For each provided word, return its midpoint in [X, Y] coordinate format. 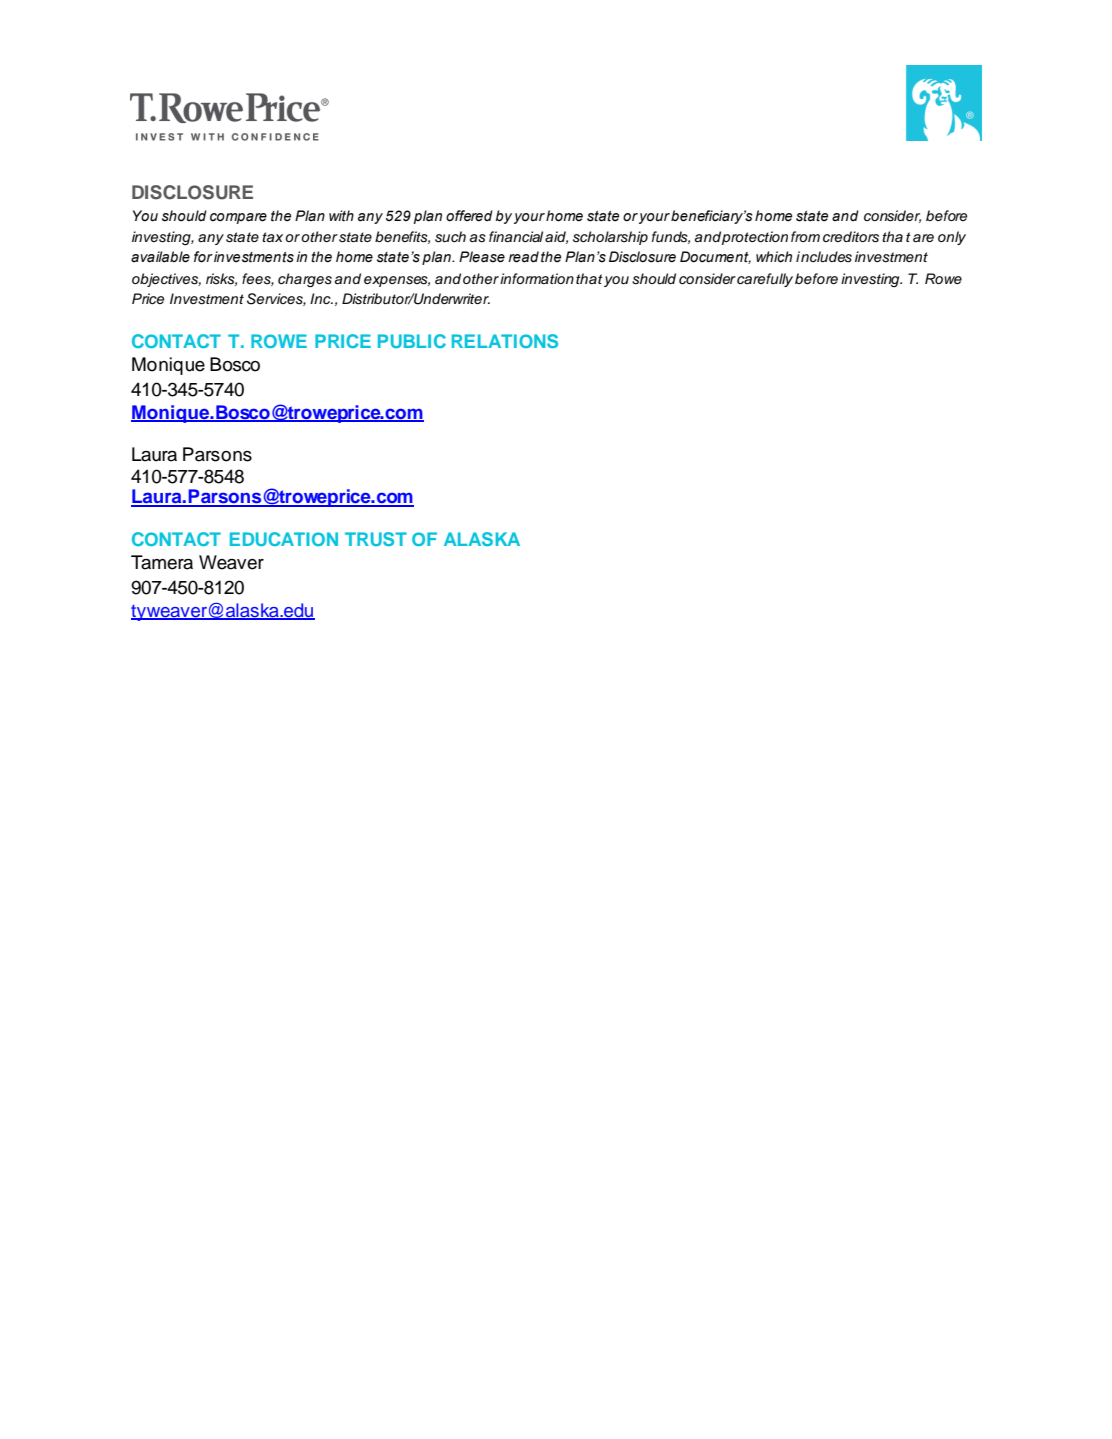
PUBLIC [412, 341]
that [589, 278]
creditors [851, 237]
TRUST [376, 539]
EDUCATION [284, 539]
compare [238, 218]
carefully [765, 280]
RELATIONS [505, 341]
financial [516, 236]
